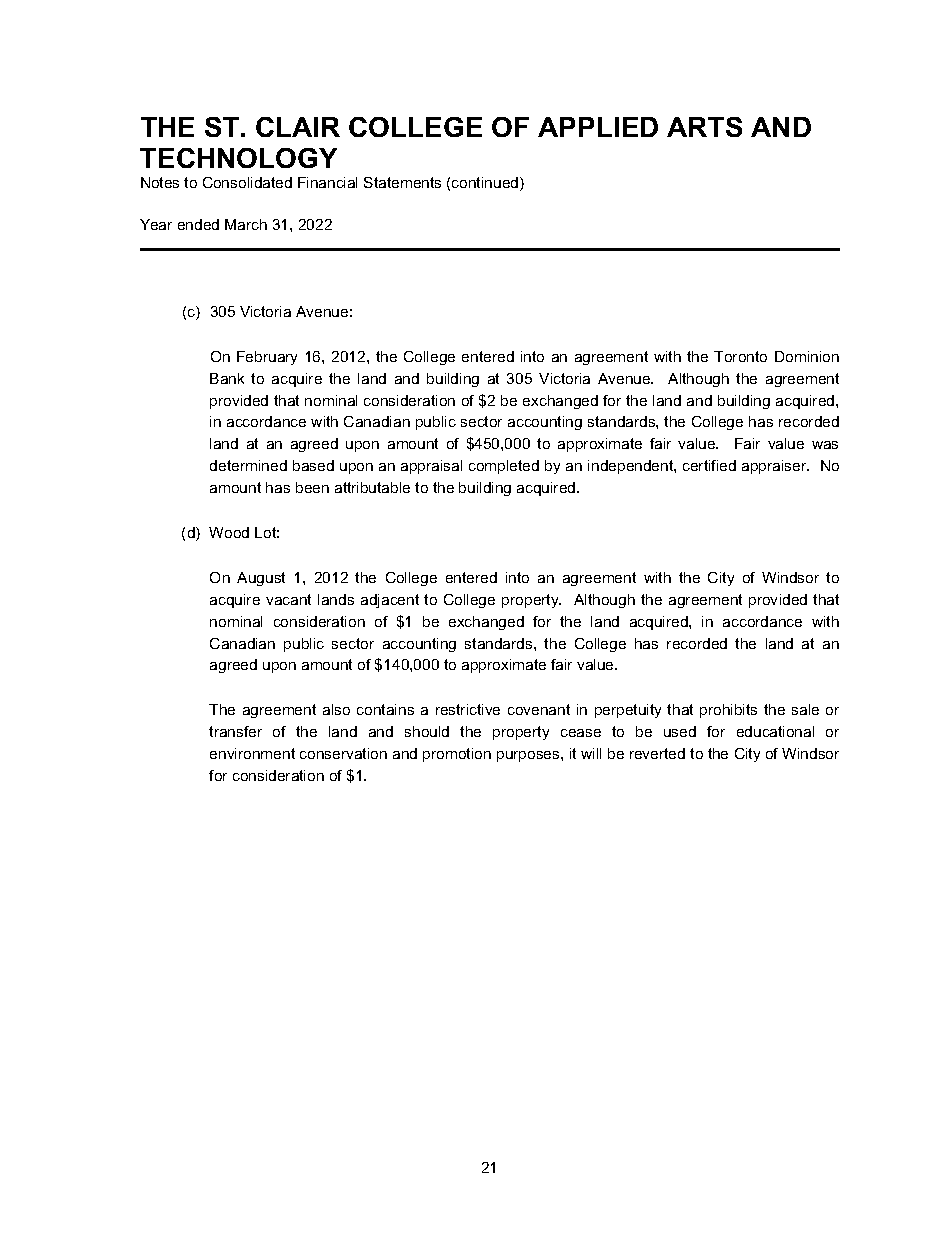 The width and height of the document is (952, 1233). Describe the element at coordinates (402, 182) in the document. I see `Statements` at that location.
